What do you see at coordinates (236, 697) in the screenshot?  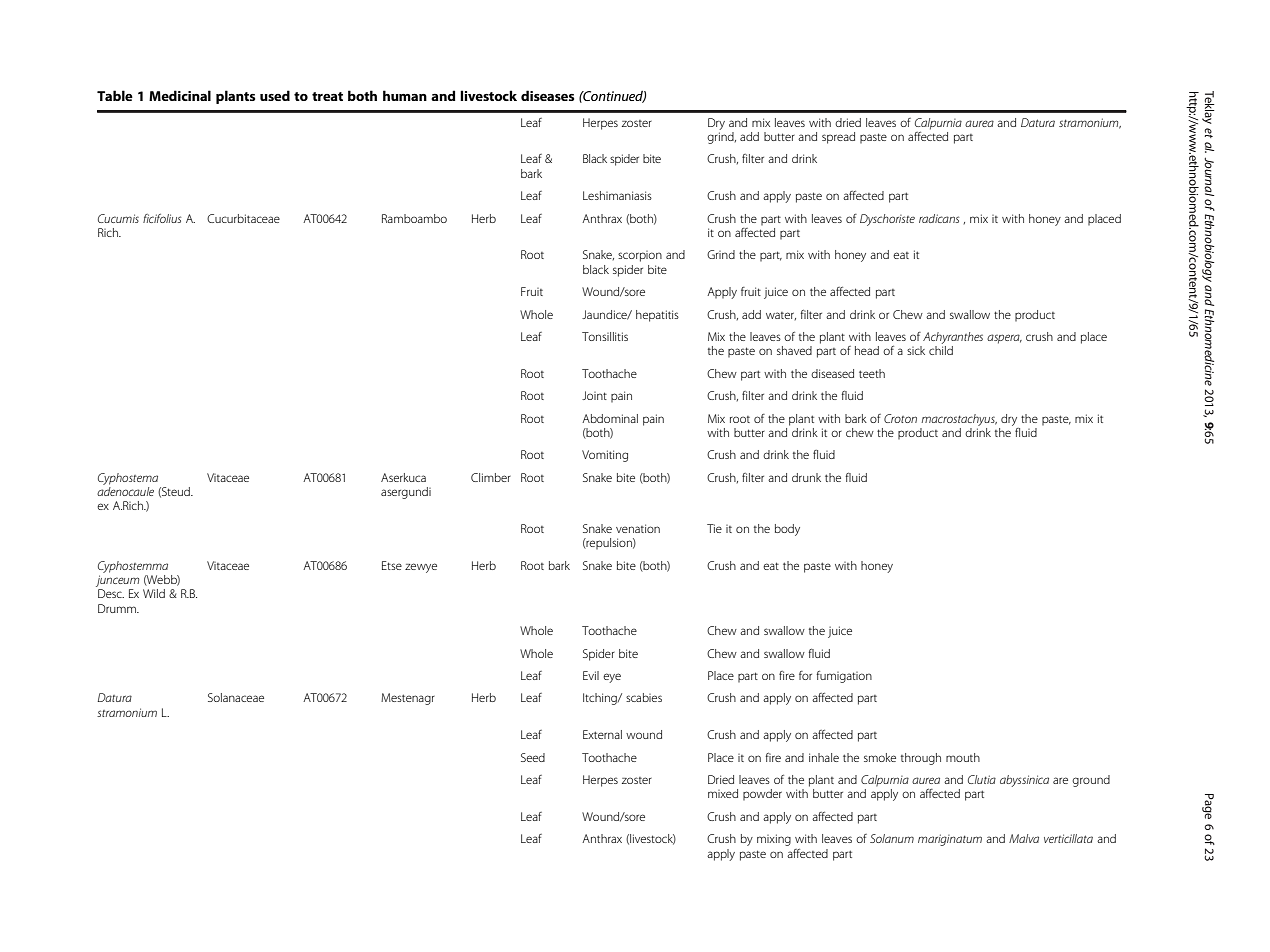 I see `Solanaceae` at bounding box center [236, 697].
